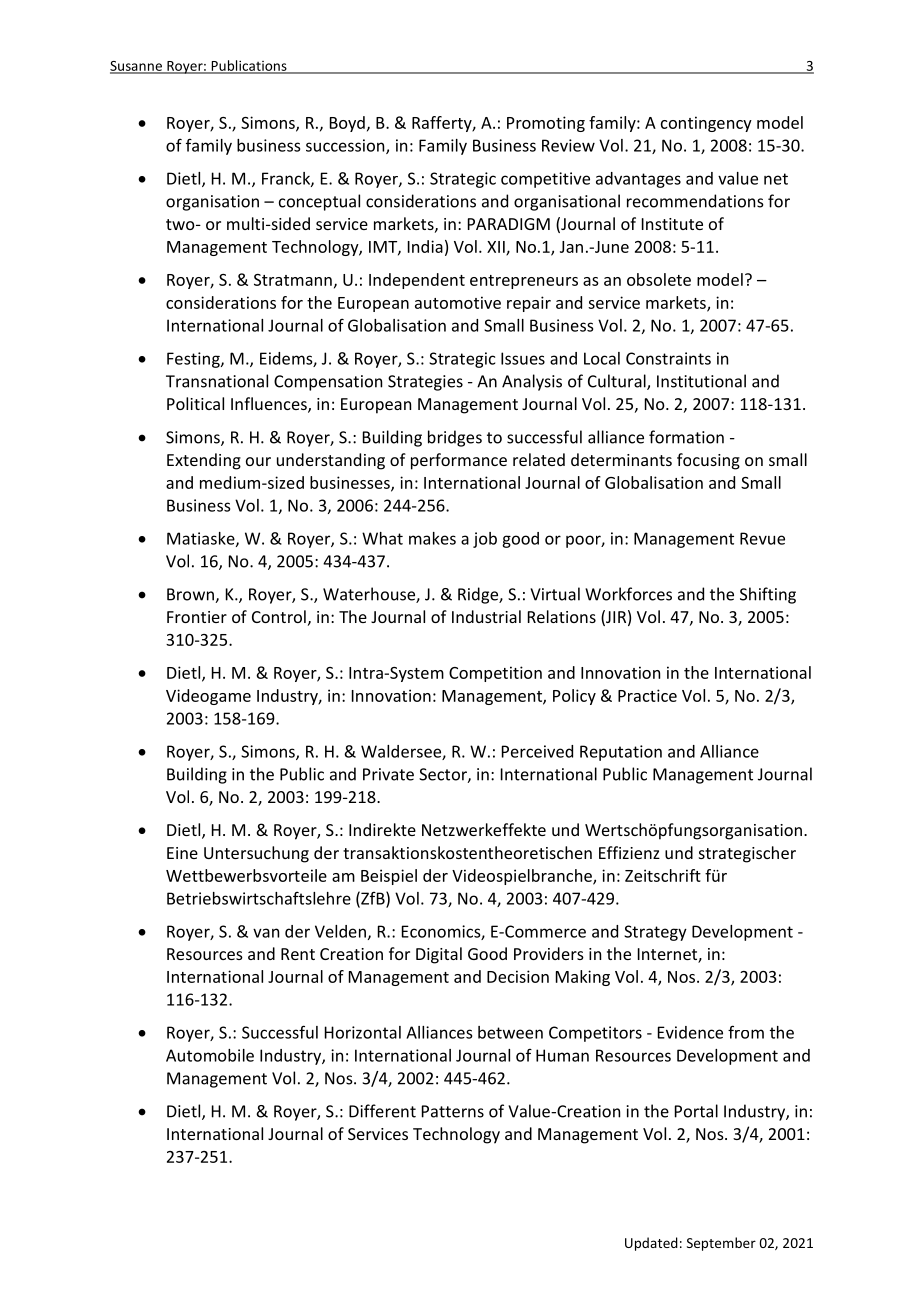  What do you see at coordinates (137, 67) in the image?
I see `Susanne` at bounding box center [137, 67].
